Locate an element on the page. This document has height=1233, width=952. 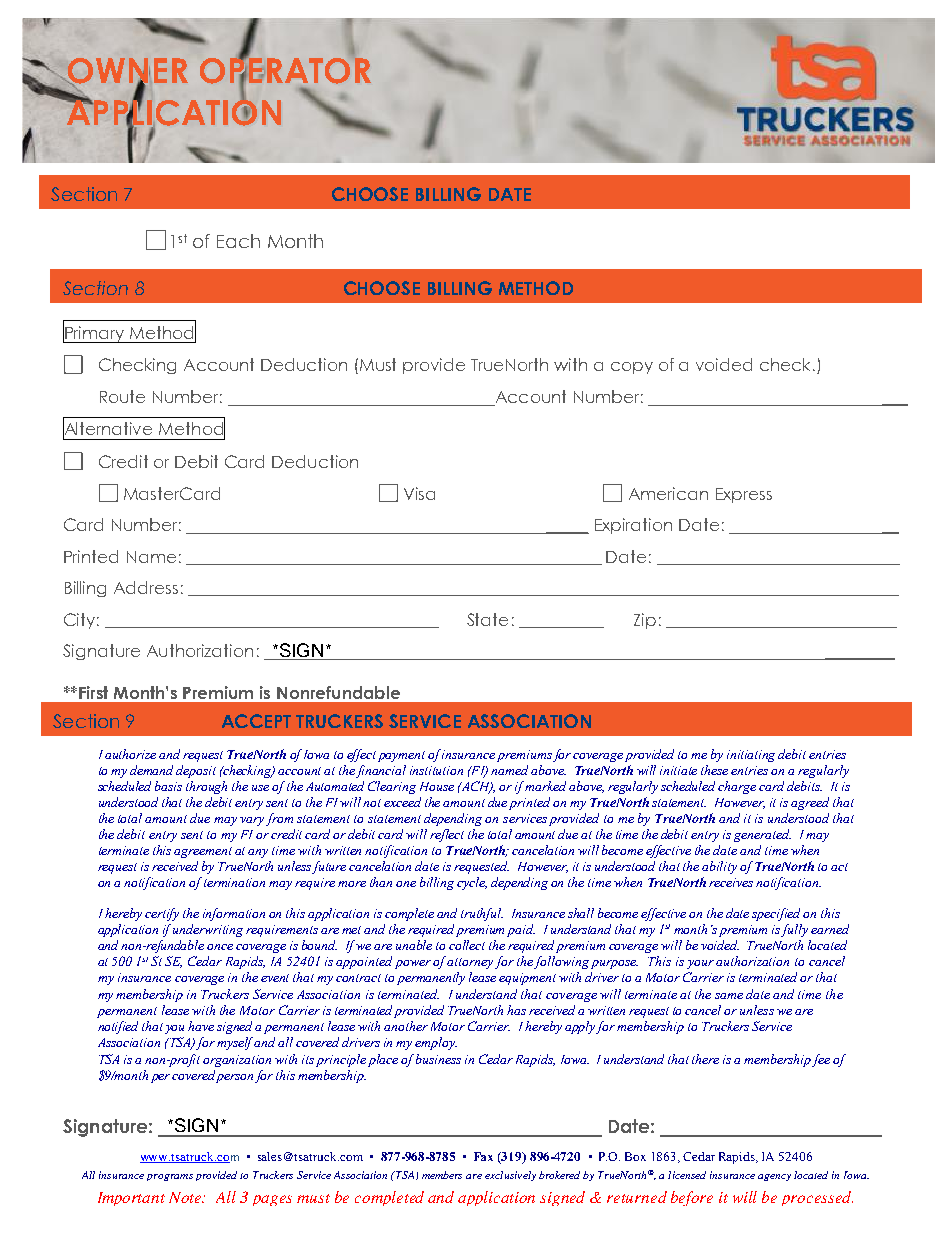
agreement is located at coordinates (203, 852).
